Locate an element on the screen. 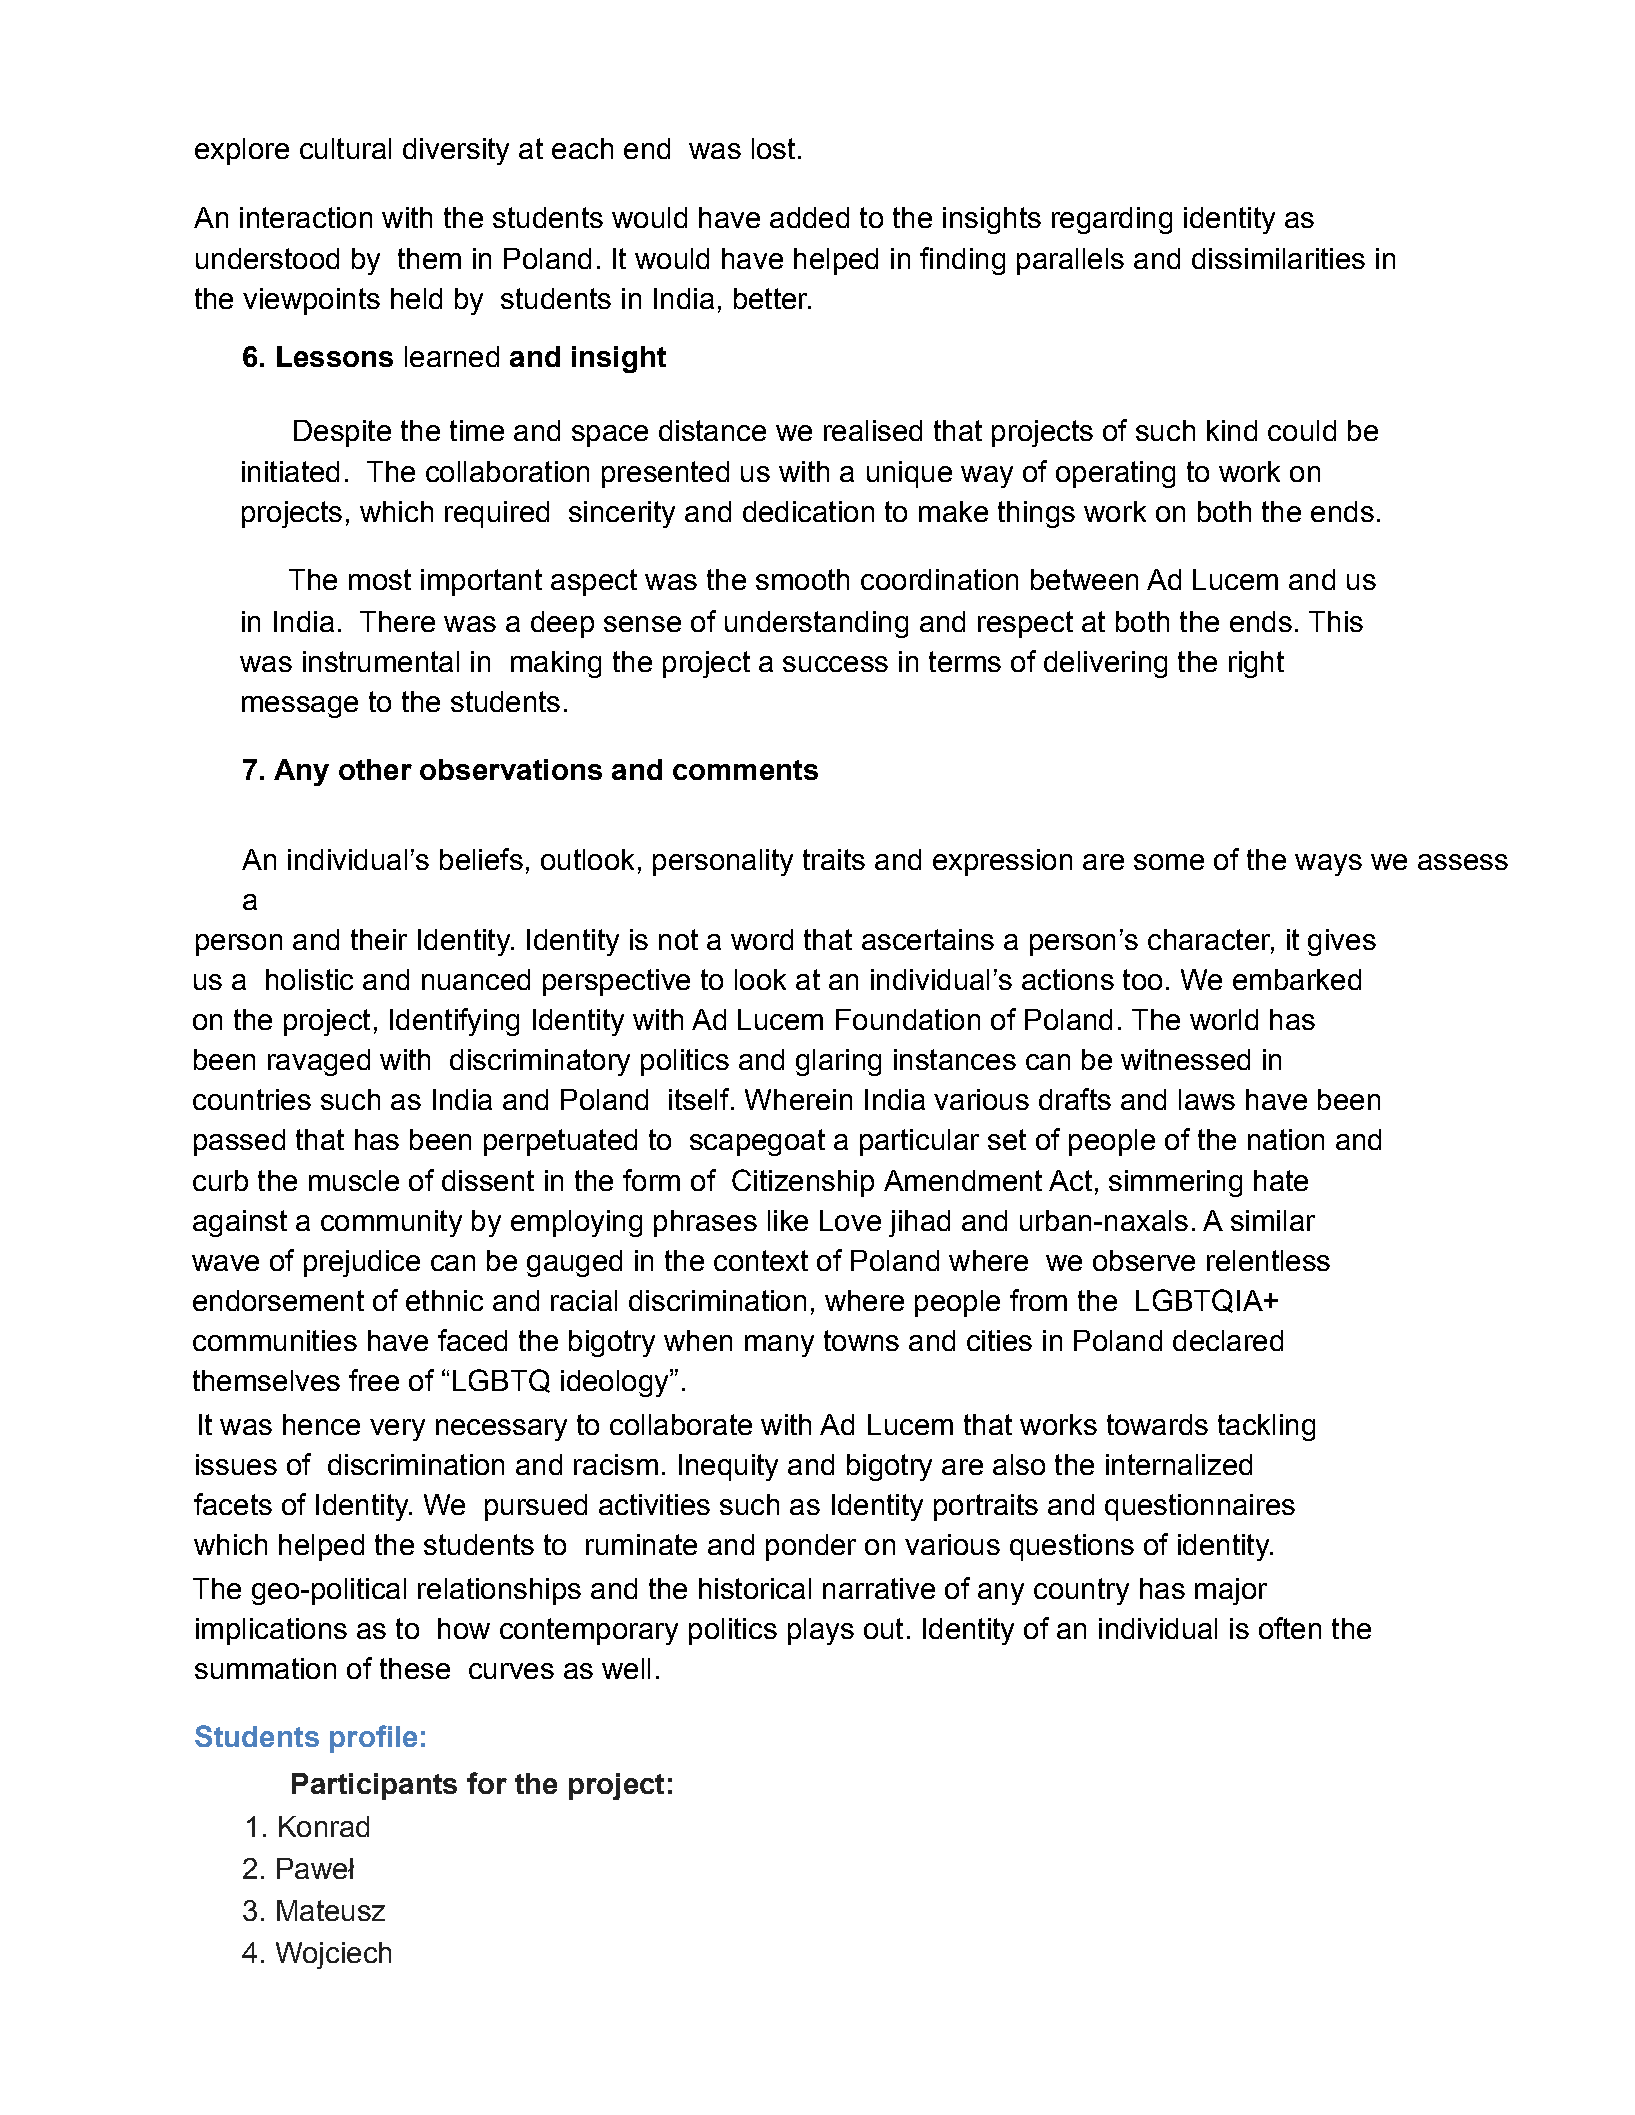 This screenshot has height=2115, width=1635. word is located at coordinates (762, 939).
